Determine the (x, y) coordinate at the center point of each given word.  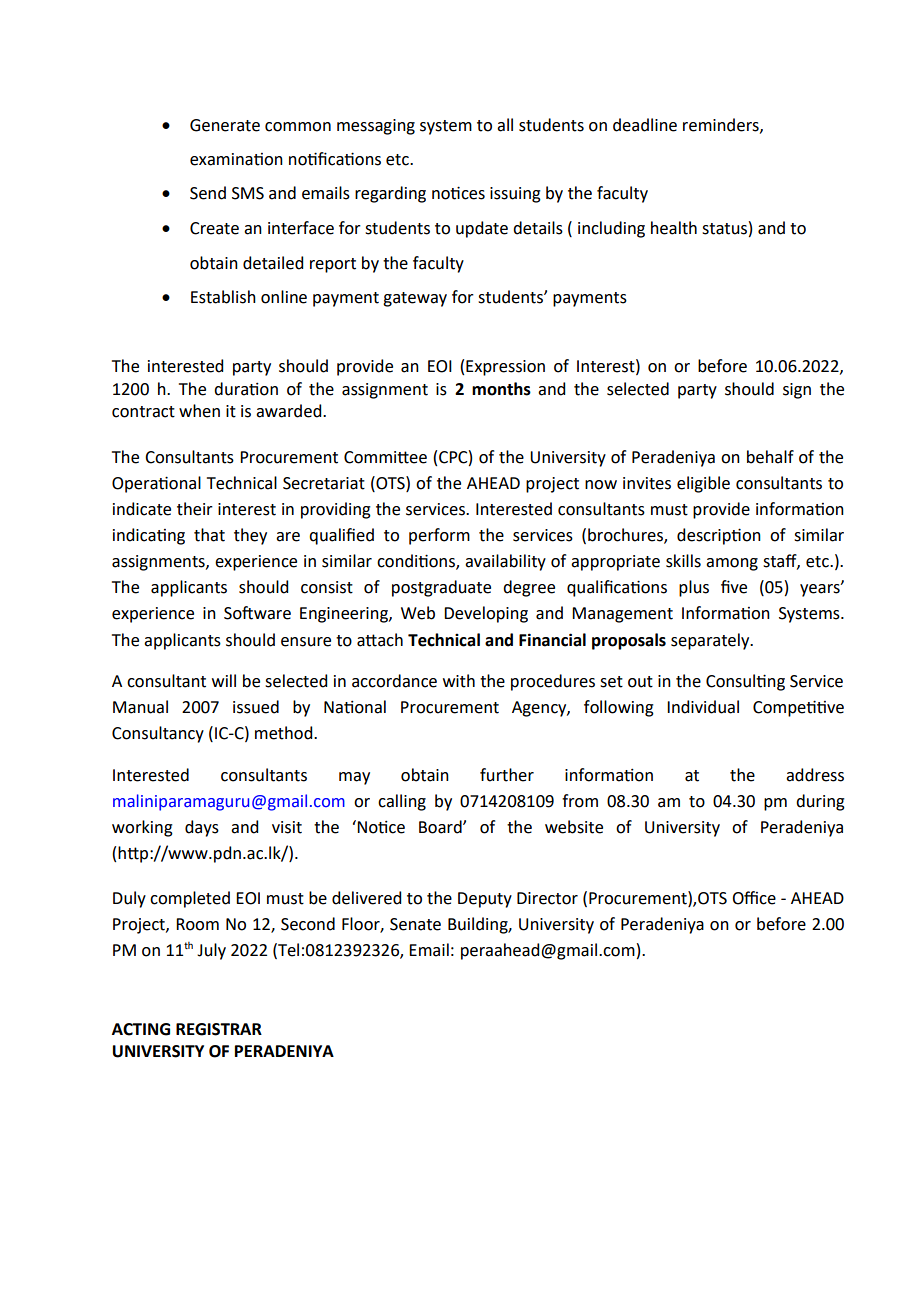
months (501, 389)
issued (256, 707)
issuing (515, 195)
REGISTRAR (219, 1029)
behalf (770, 457)
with (459, 681)
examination (236, 159)
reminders (722, 125)
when (199, 411)
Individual (703, 707)
